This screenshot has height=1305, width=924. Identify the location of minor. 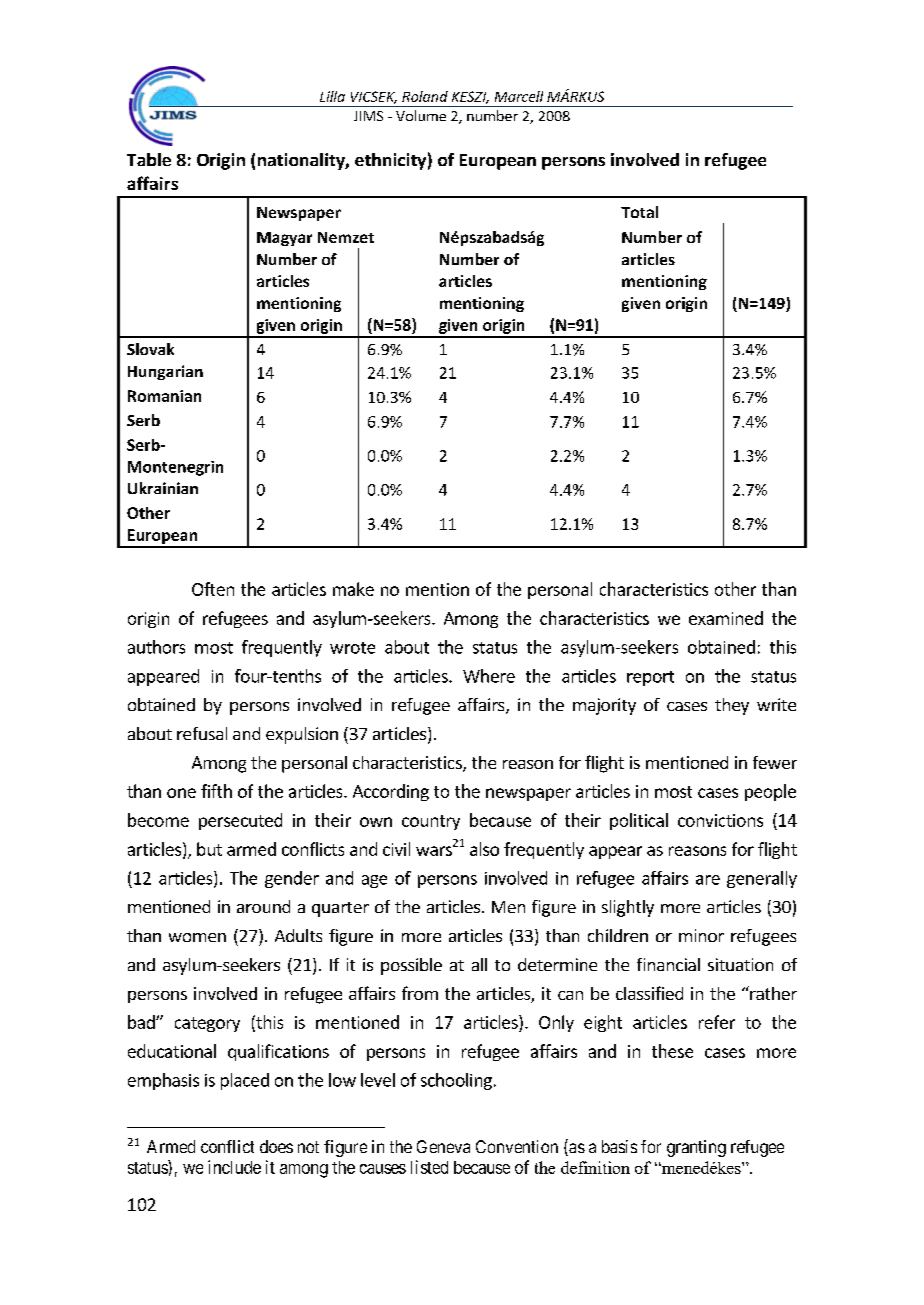
(701, 935).
